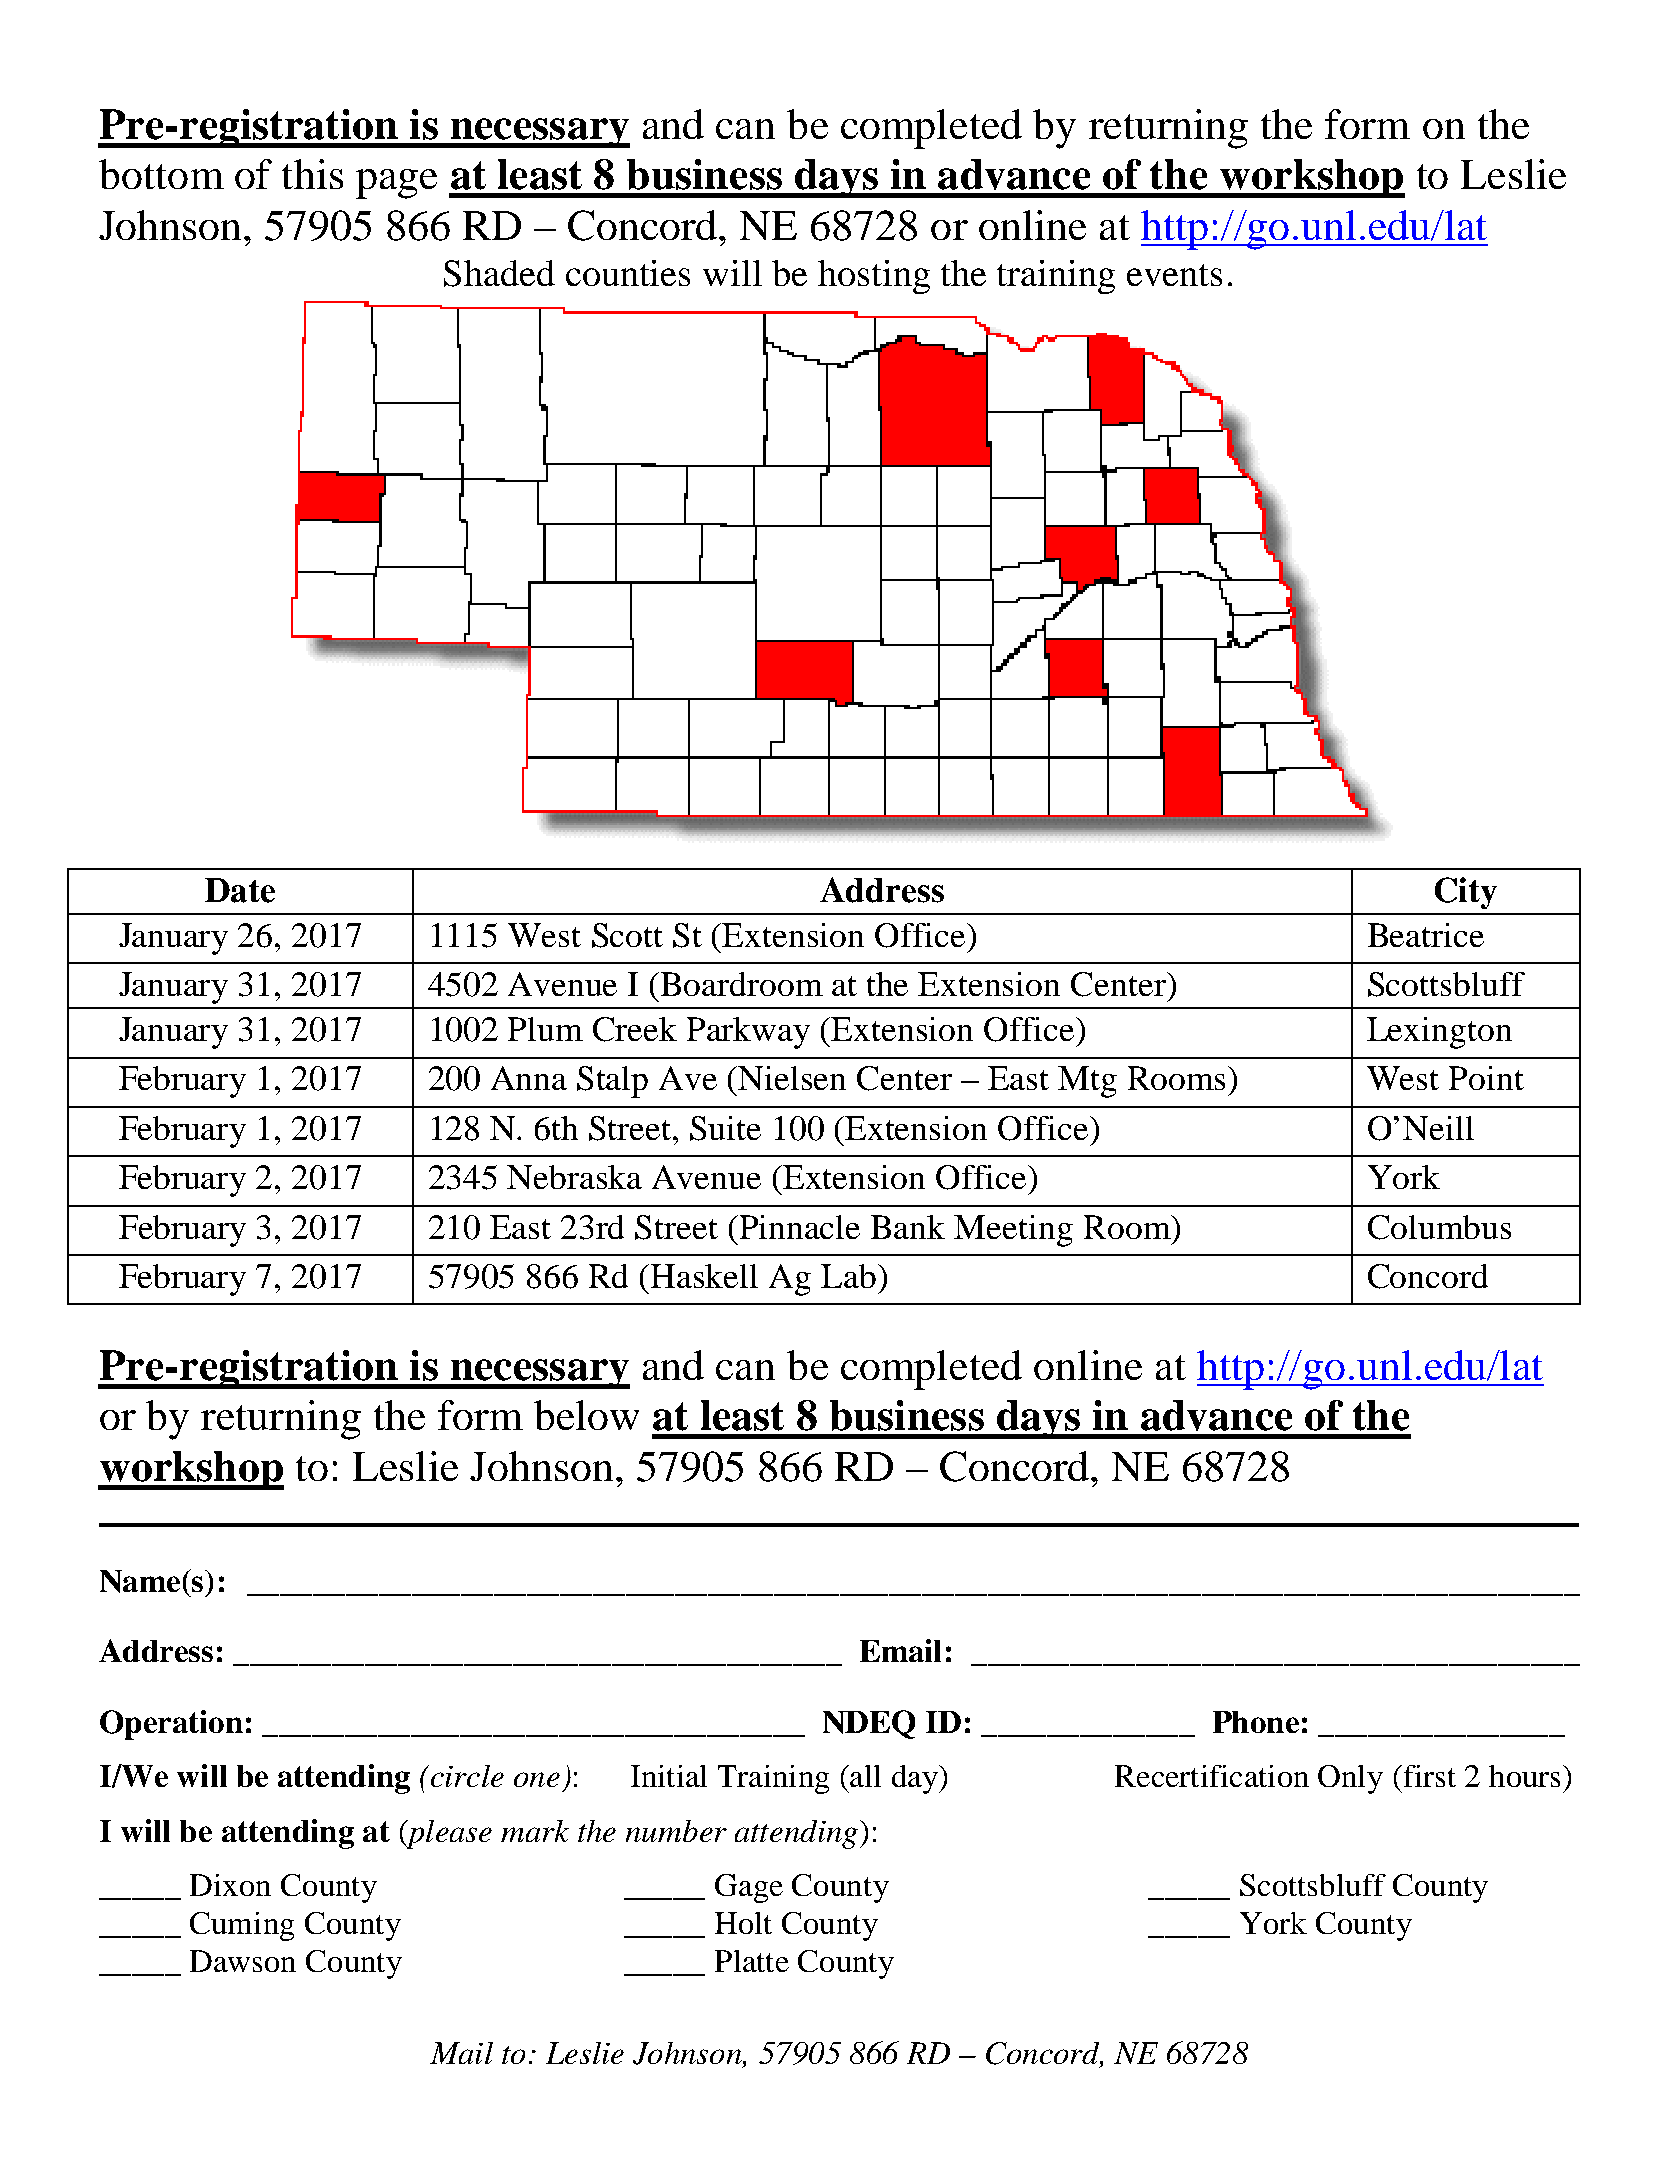 This screenshot has height=2173, width=1679. Describe the element at coordinates (748, 1033) in the screenshot. I see `Parkway` at that location.
